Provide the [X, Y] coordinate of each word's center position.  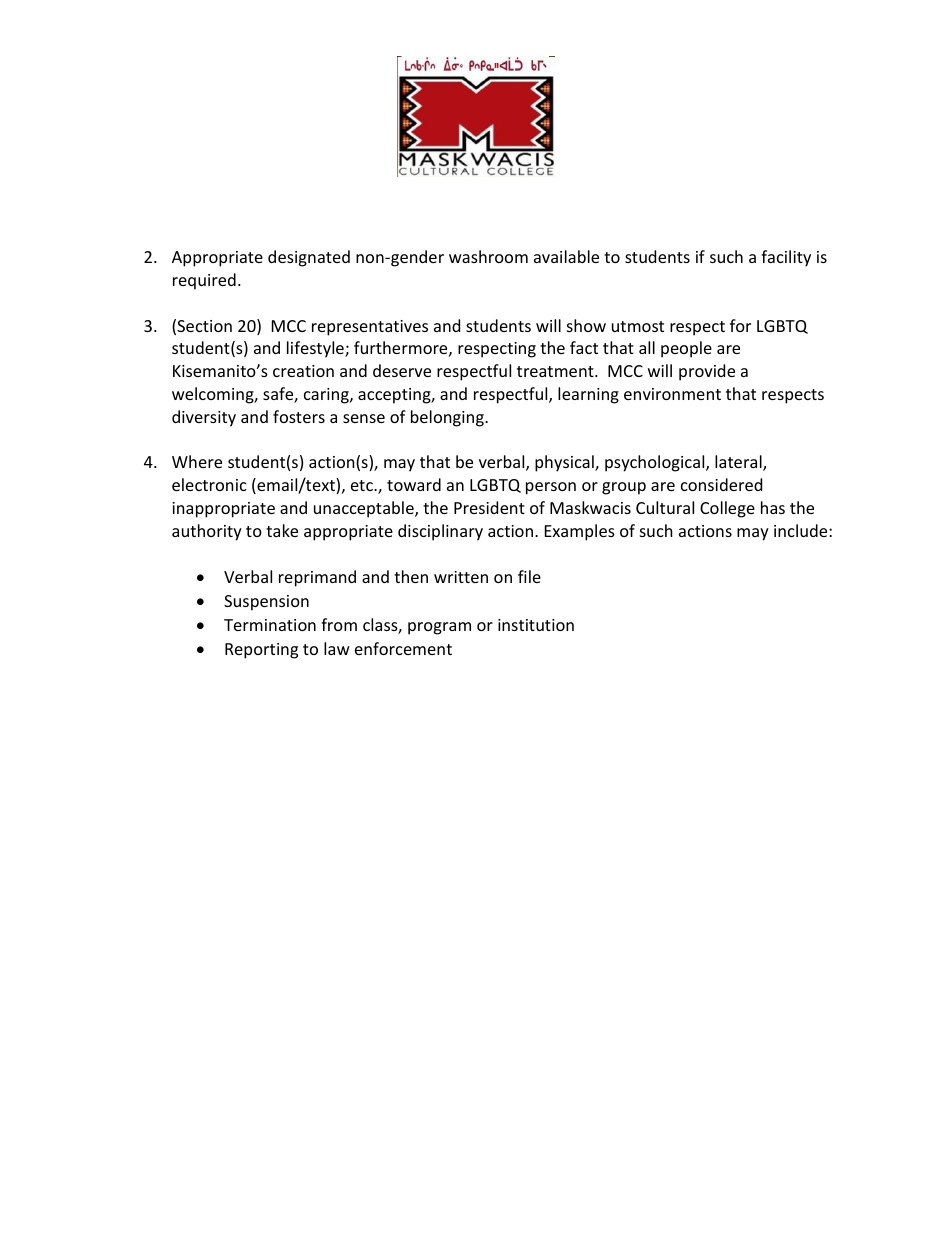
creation [303, 371]
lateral [739, 463]
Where [197, 461]
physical [565, 463]
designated [309, 258]
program [439, 628]
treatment [556, 371]
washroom [488, 256]
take [282, 530]
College [727, 509]
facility [786, 258]
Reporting [261, 651]
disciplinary [440, 532]
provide [707, 372]
